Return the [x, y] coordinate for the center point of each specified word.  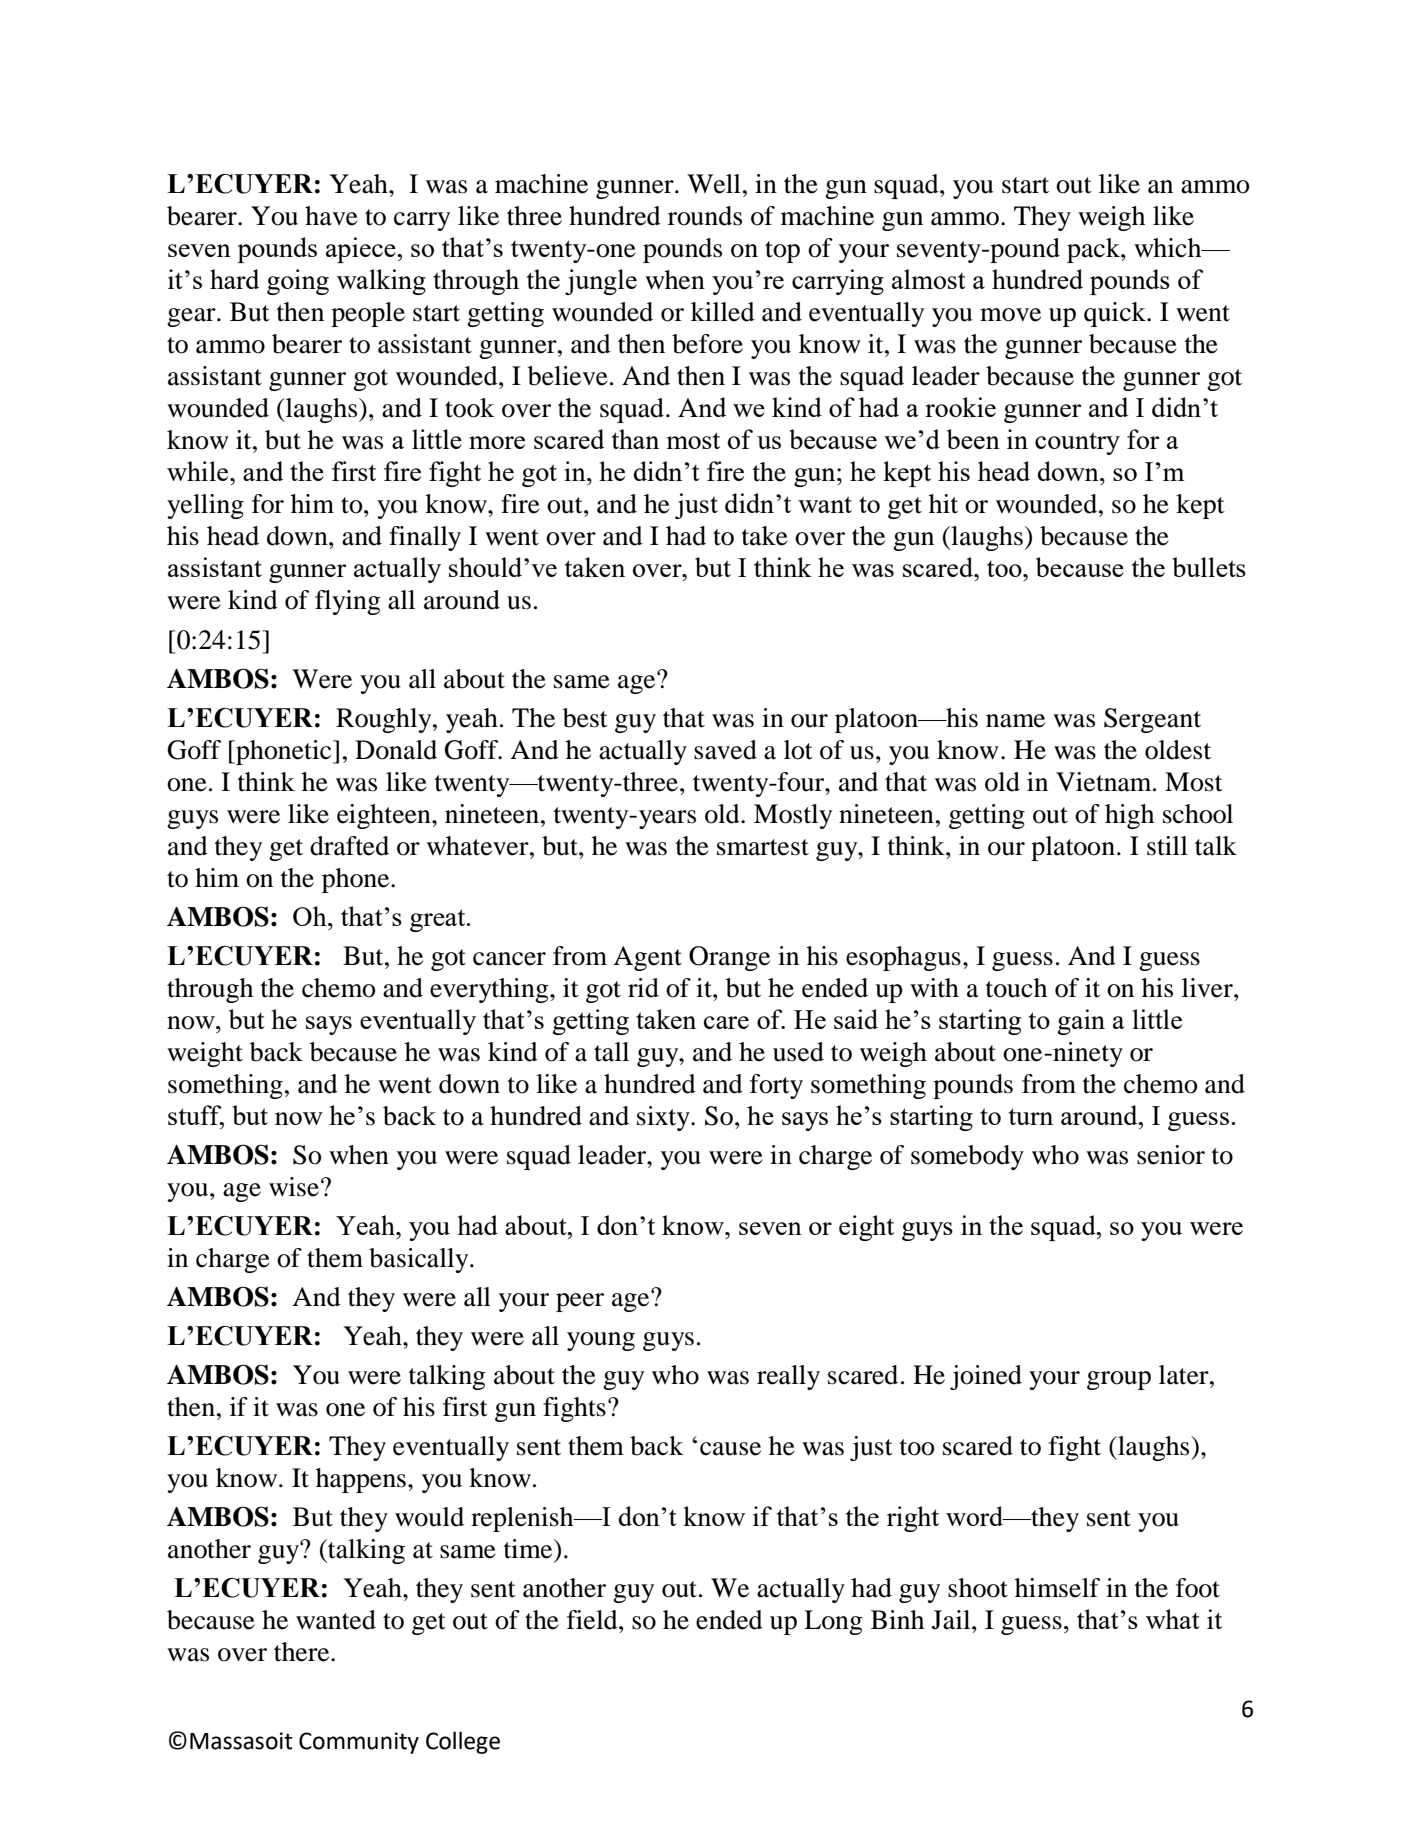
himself [1057, 1588]
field [593, 1620]
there [303, 1652]
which [1169, 248]
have [331, 216]
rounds [705, 216]
